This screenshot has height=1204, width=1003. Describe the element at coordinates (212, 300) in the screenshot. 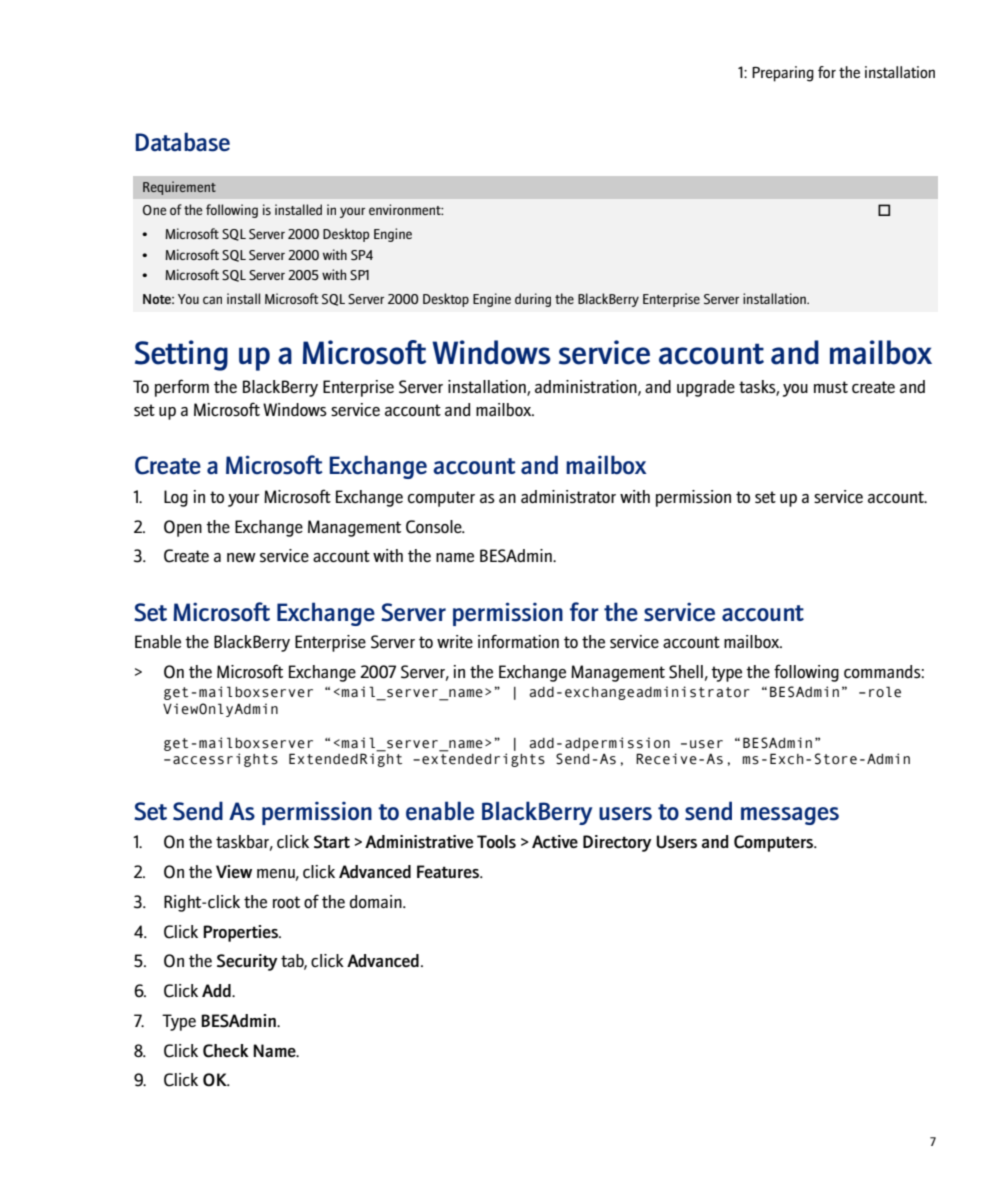

I see `can` at that location.
